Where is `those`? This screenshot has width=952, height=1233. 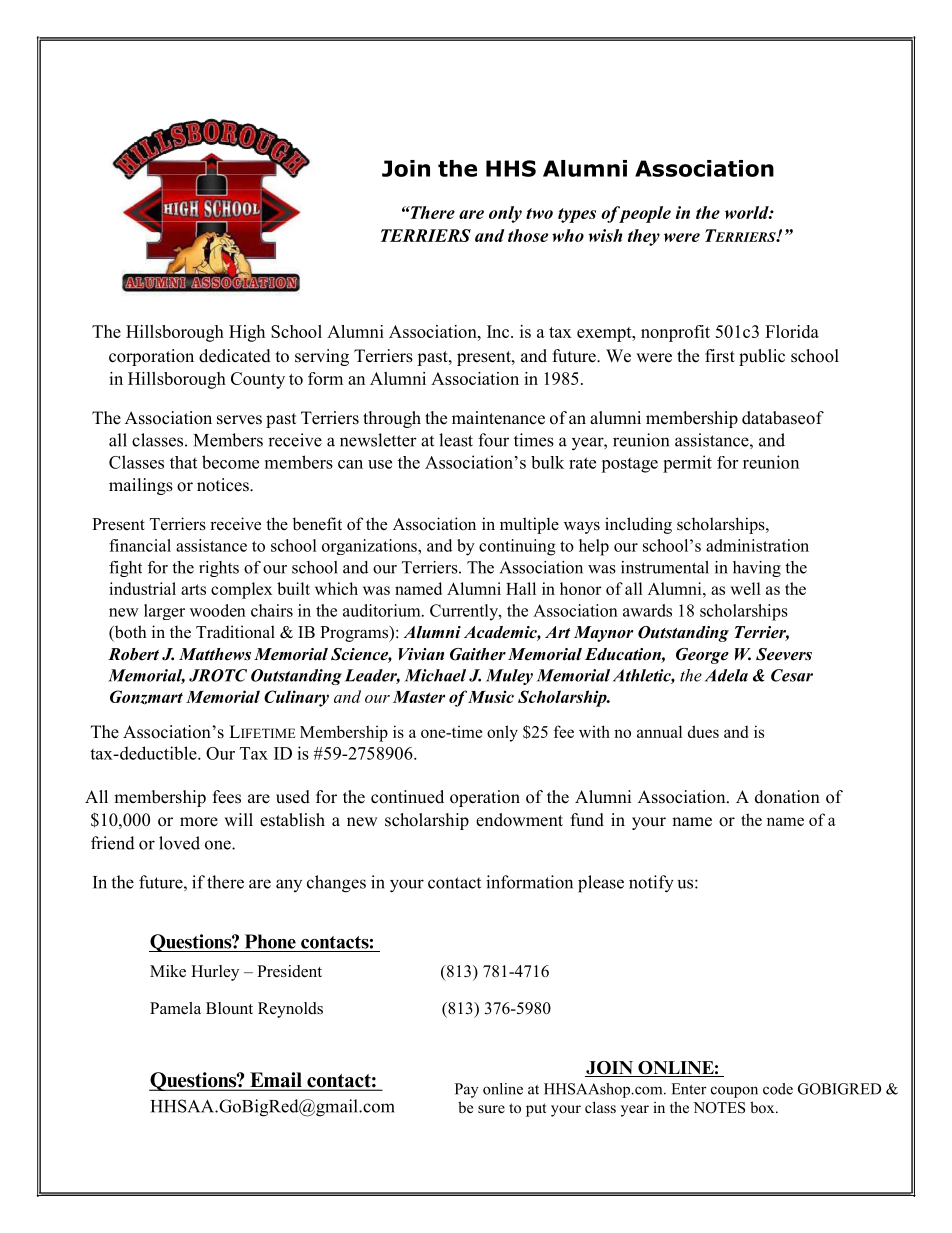 those is located at coordinates (528, 235).
